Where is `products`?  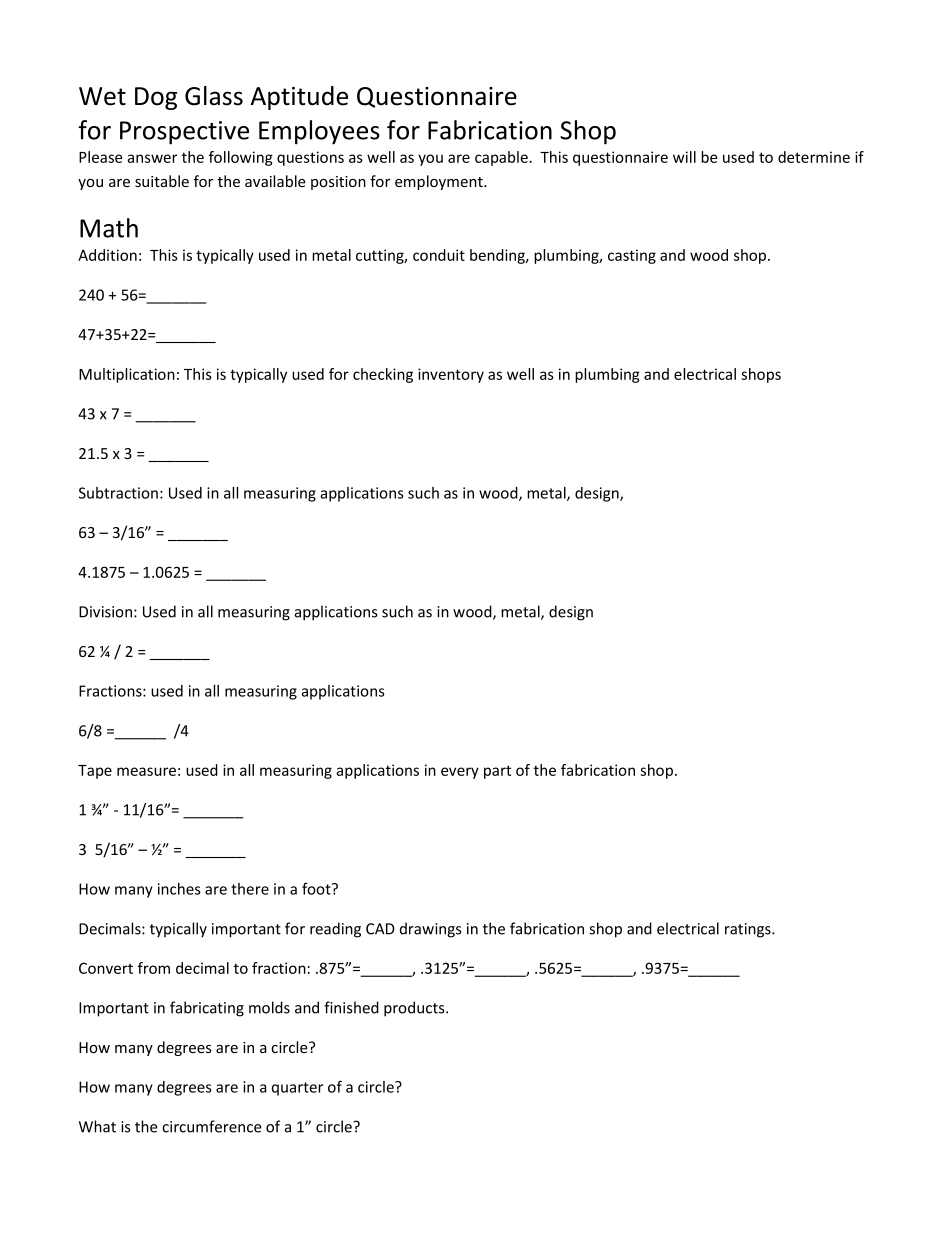 products is located at coordinates (415, 1009).
